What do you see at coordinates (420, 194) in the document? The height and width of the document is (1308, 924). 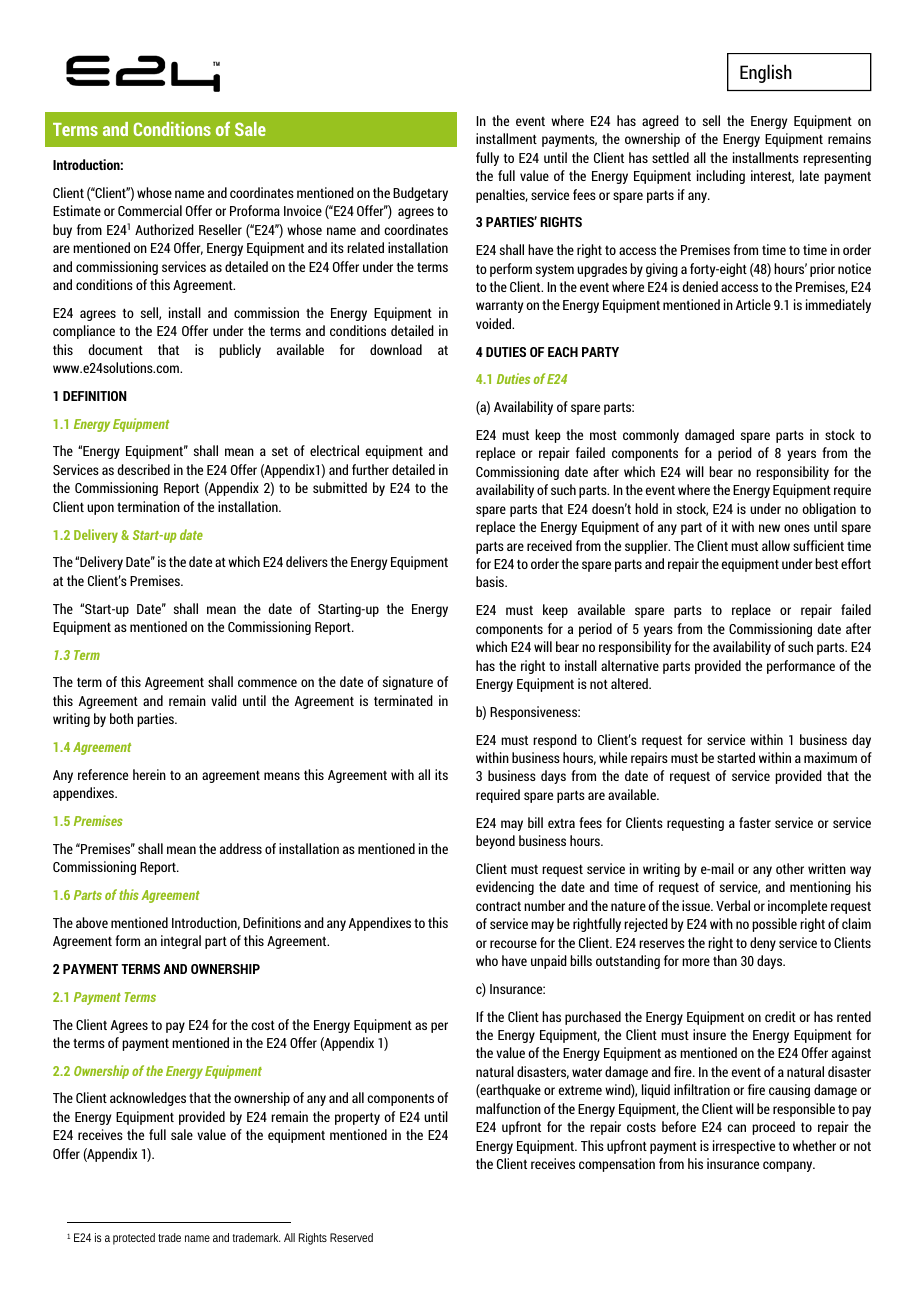 I see `Budgetary` at bounding box center [420, 194].
